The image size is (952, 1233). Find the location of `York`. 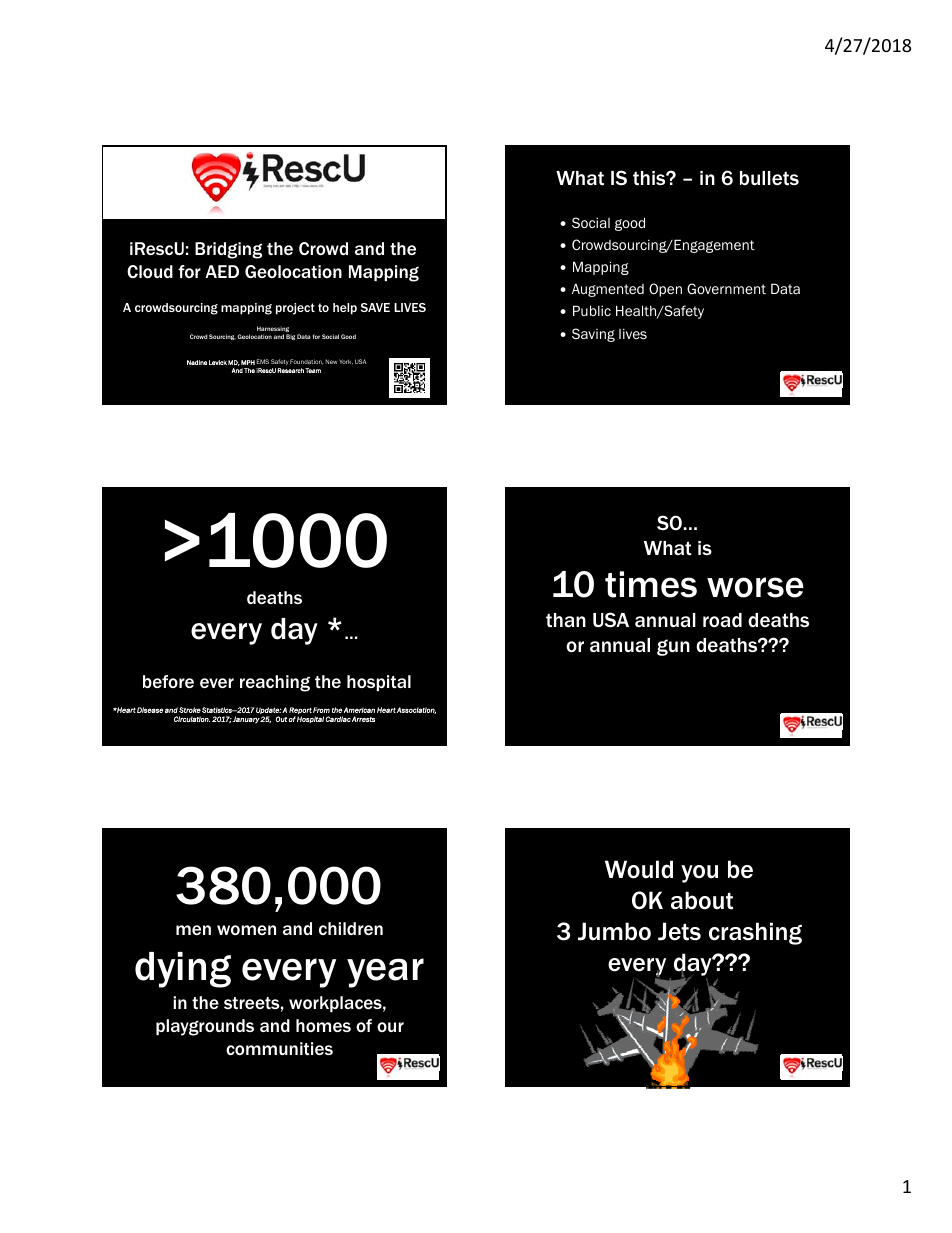

York is located at coordinates (346, 362).
